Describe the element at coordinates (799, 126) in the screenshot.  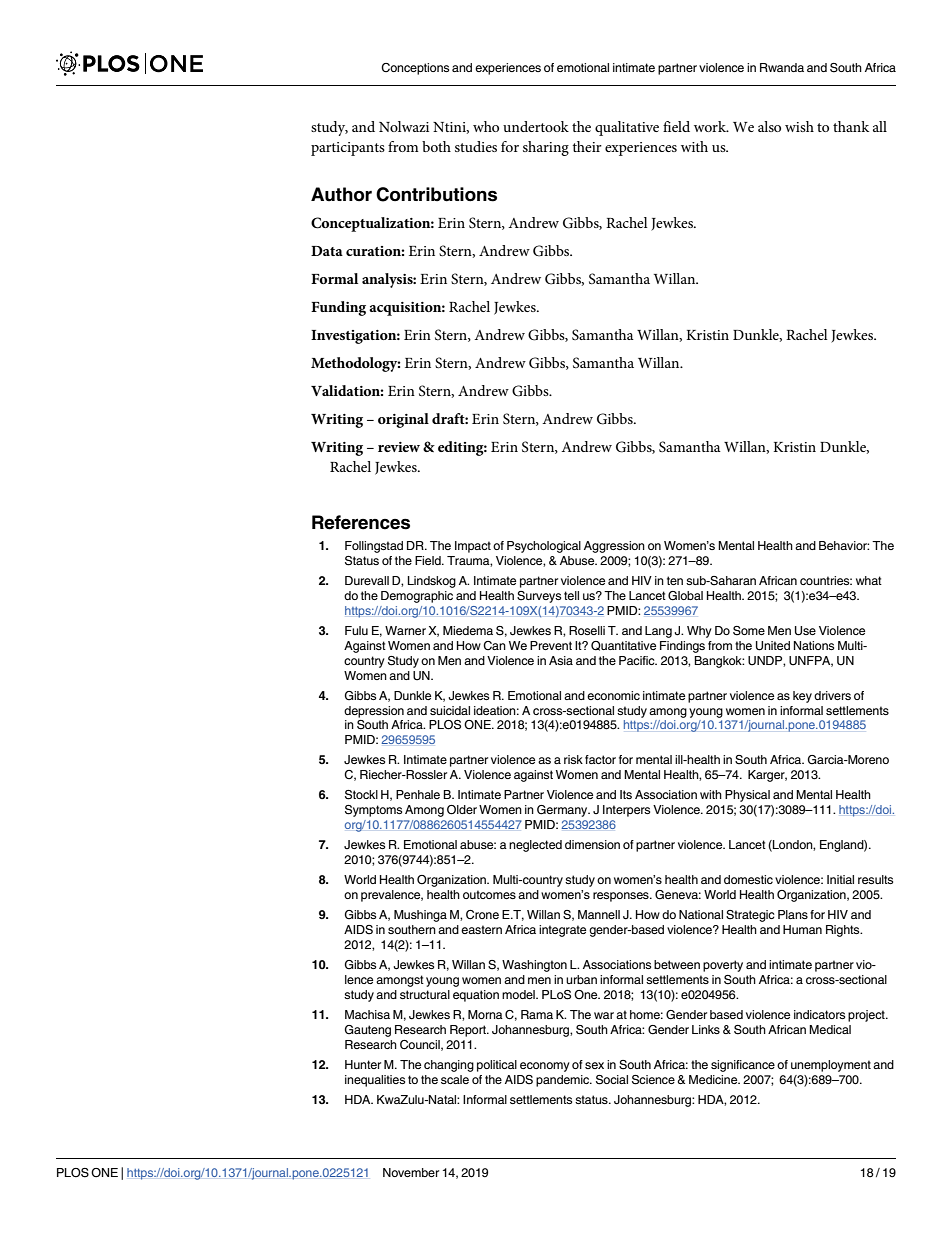
I see `wish` at that location.
